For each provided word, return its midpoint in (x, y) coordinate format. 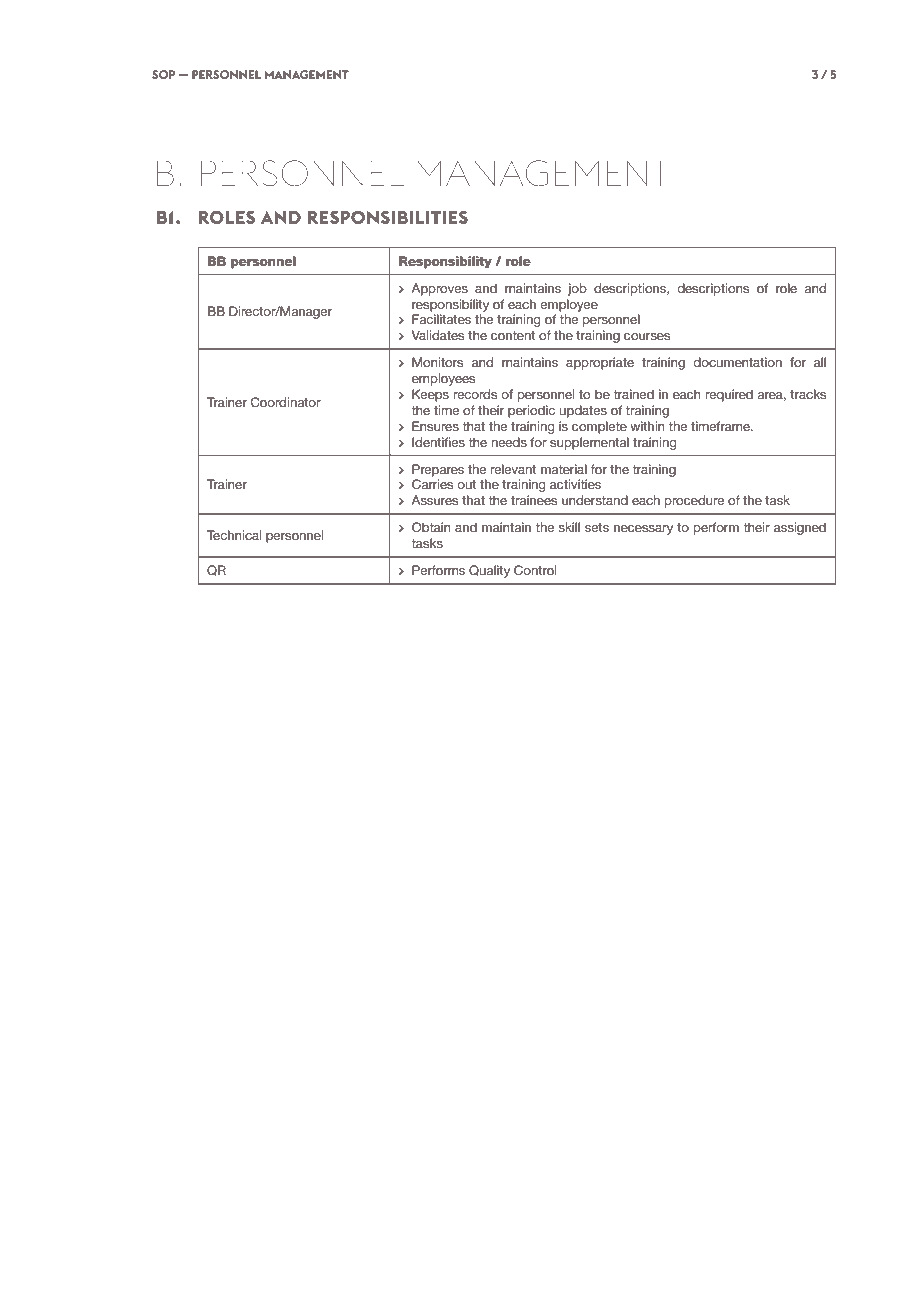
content (513, 335)
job (577, 289)
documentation (737, 362)
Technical (234, 535)
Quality (489, 571)
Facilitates (441, 319)
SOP (163, 74)
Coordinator (286, 402)
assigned (800, 528)
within (647, 426)
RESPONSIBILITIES (388, 217)
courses (647, 336)
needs (509, 442)
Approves (439, 289)
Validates (438, 335)
